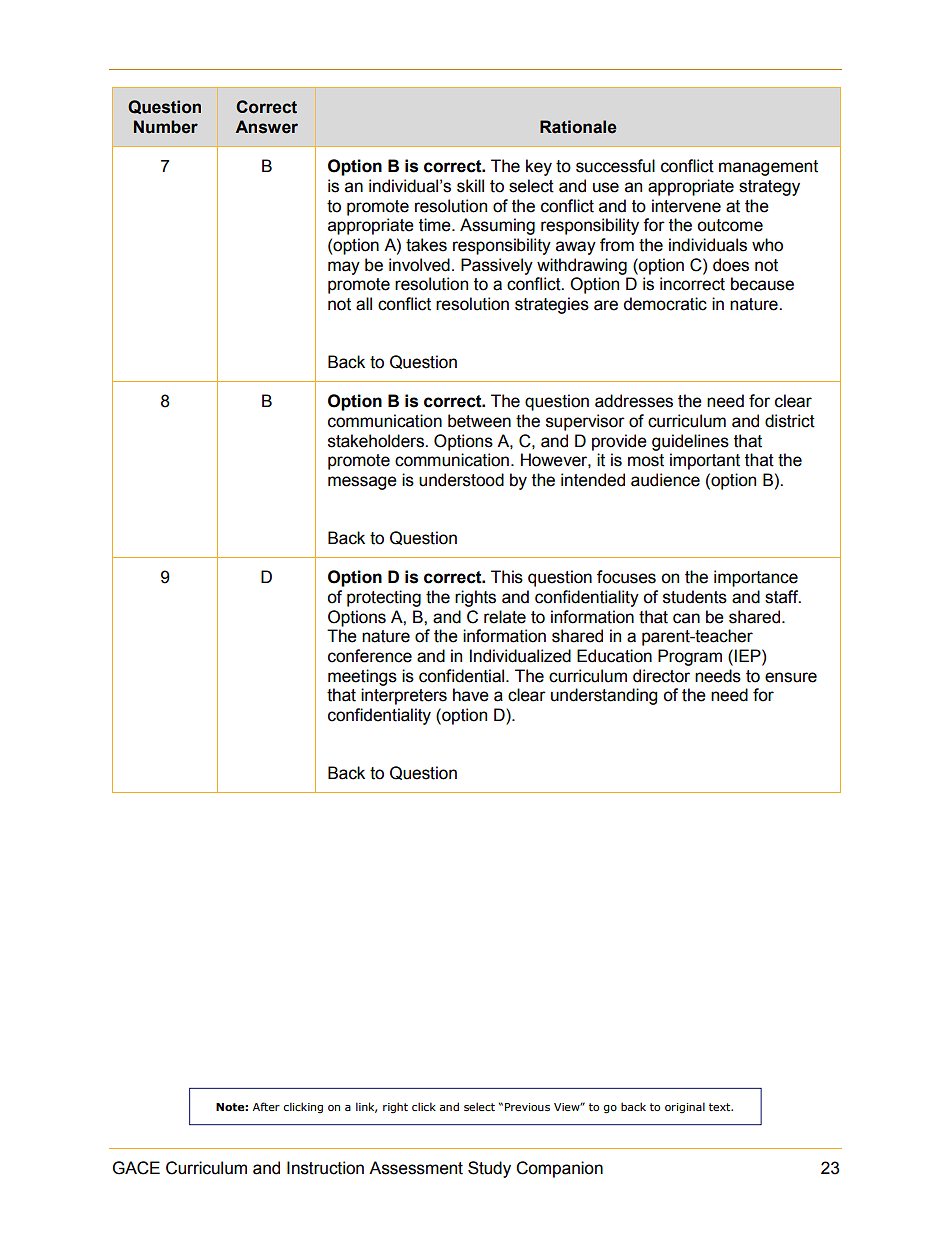 This document has height=1233, width=952. What do you see at coordinates (489, 1169) in the document?
I see `Study` at bounding box center [489, 1169].
